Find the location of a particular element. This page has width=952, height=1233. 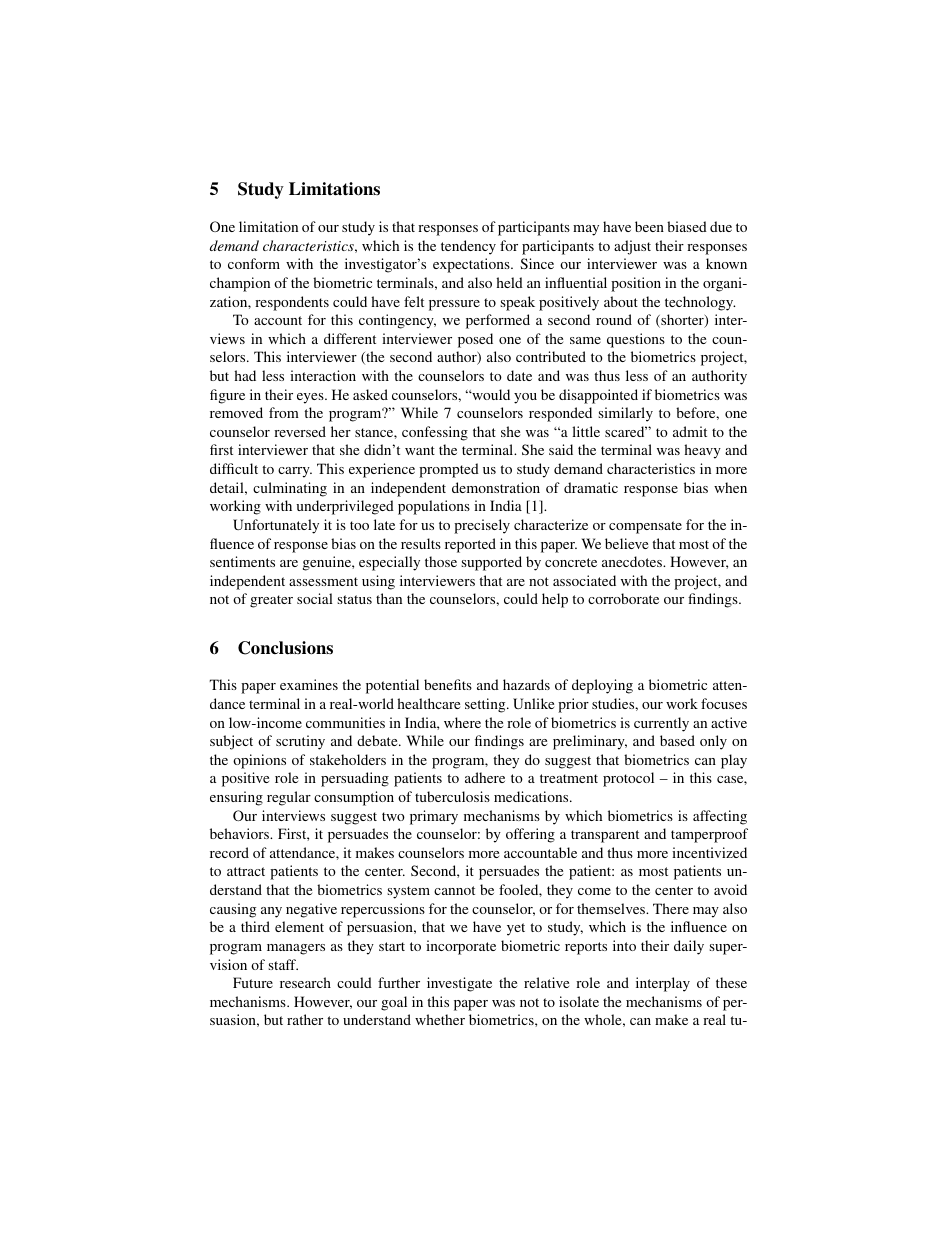

tendency is located at coordinates (468, 247).
